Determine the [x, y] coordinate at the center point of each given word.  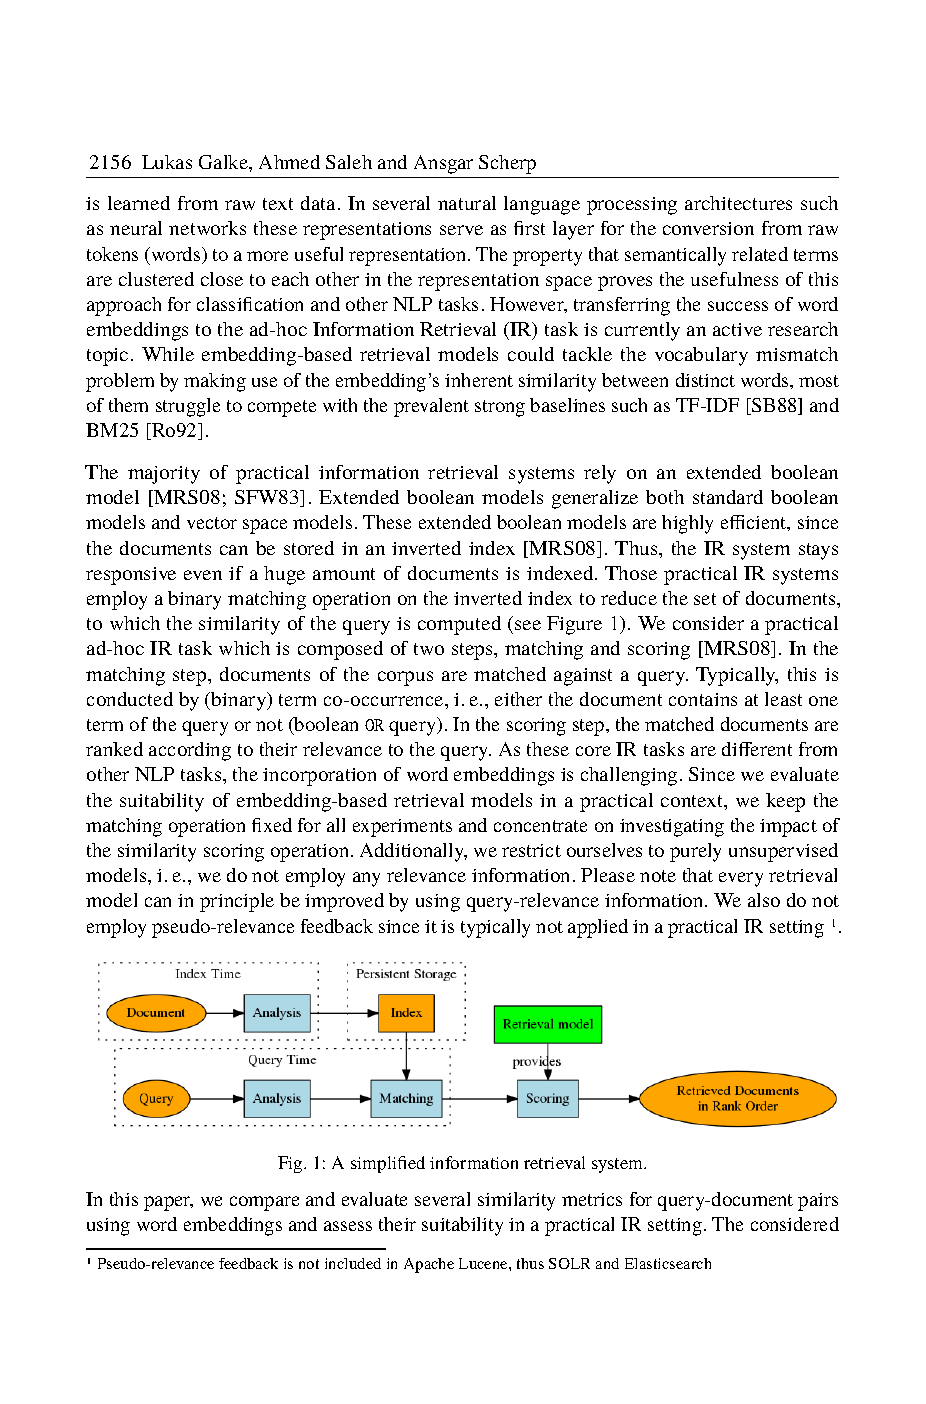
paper [168, 1203]
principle [237, 902]
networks [207, 228]
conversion [708, 228]
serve [461, 230]
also [764, 900]
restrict [531, 850]
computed [459, 625]
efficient [755, 523]
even [203, 575]
